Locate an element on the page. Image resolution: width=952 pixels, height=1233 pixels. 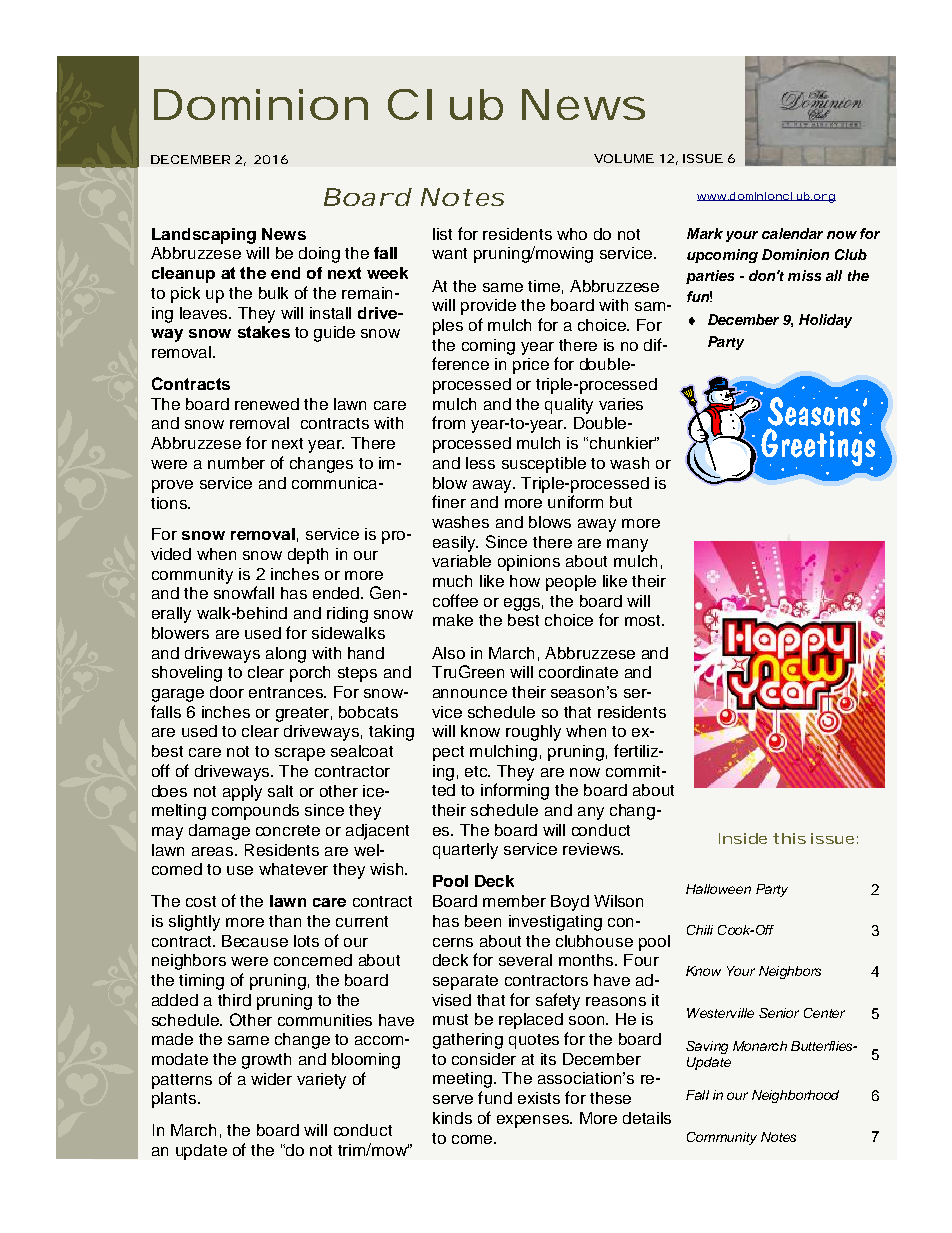
Inside is located at coordinates (743, 838).
